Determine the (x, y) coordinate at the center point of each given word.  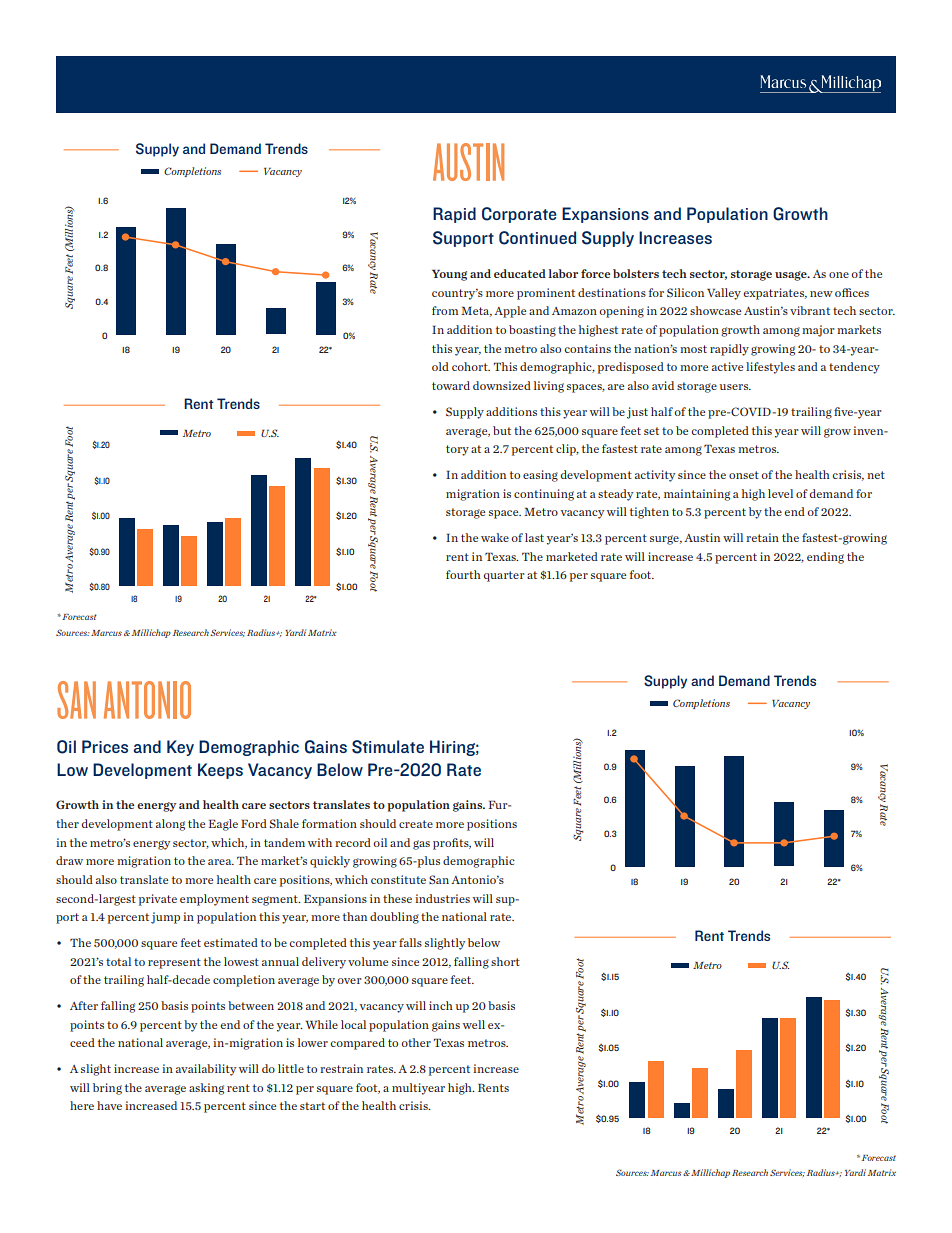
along (170, 825)
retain (762, 537)
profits (452, 844)
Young (449, 275)
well (474, 1024)
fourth (463, 574)
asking (206, 1089)
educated (520, 273)
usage (792, 276)
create (416, 824)
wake (495, 537)
